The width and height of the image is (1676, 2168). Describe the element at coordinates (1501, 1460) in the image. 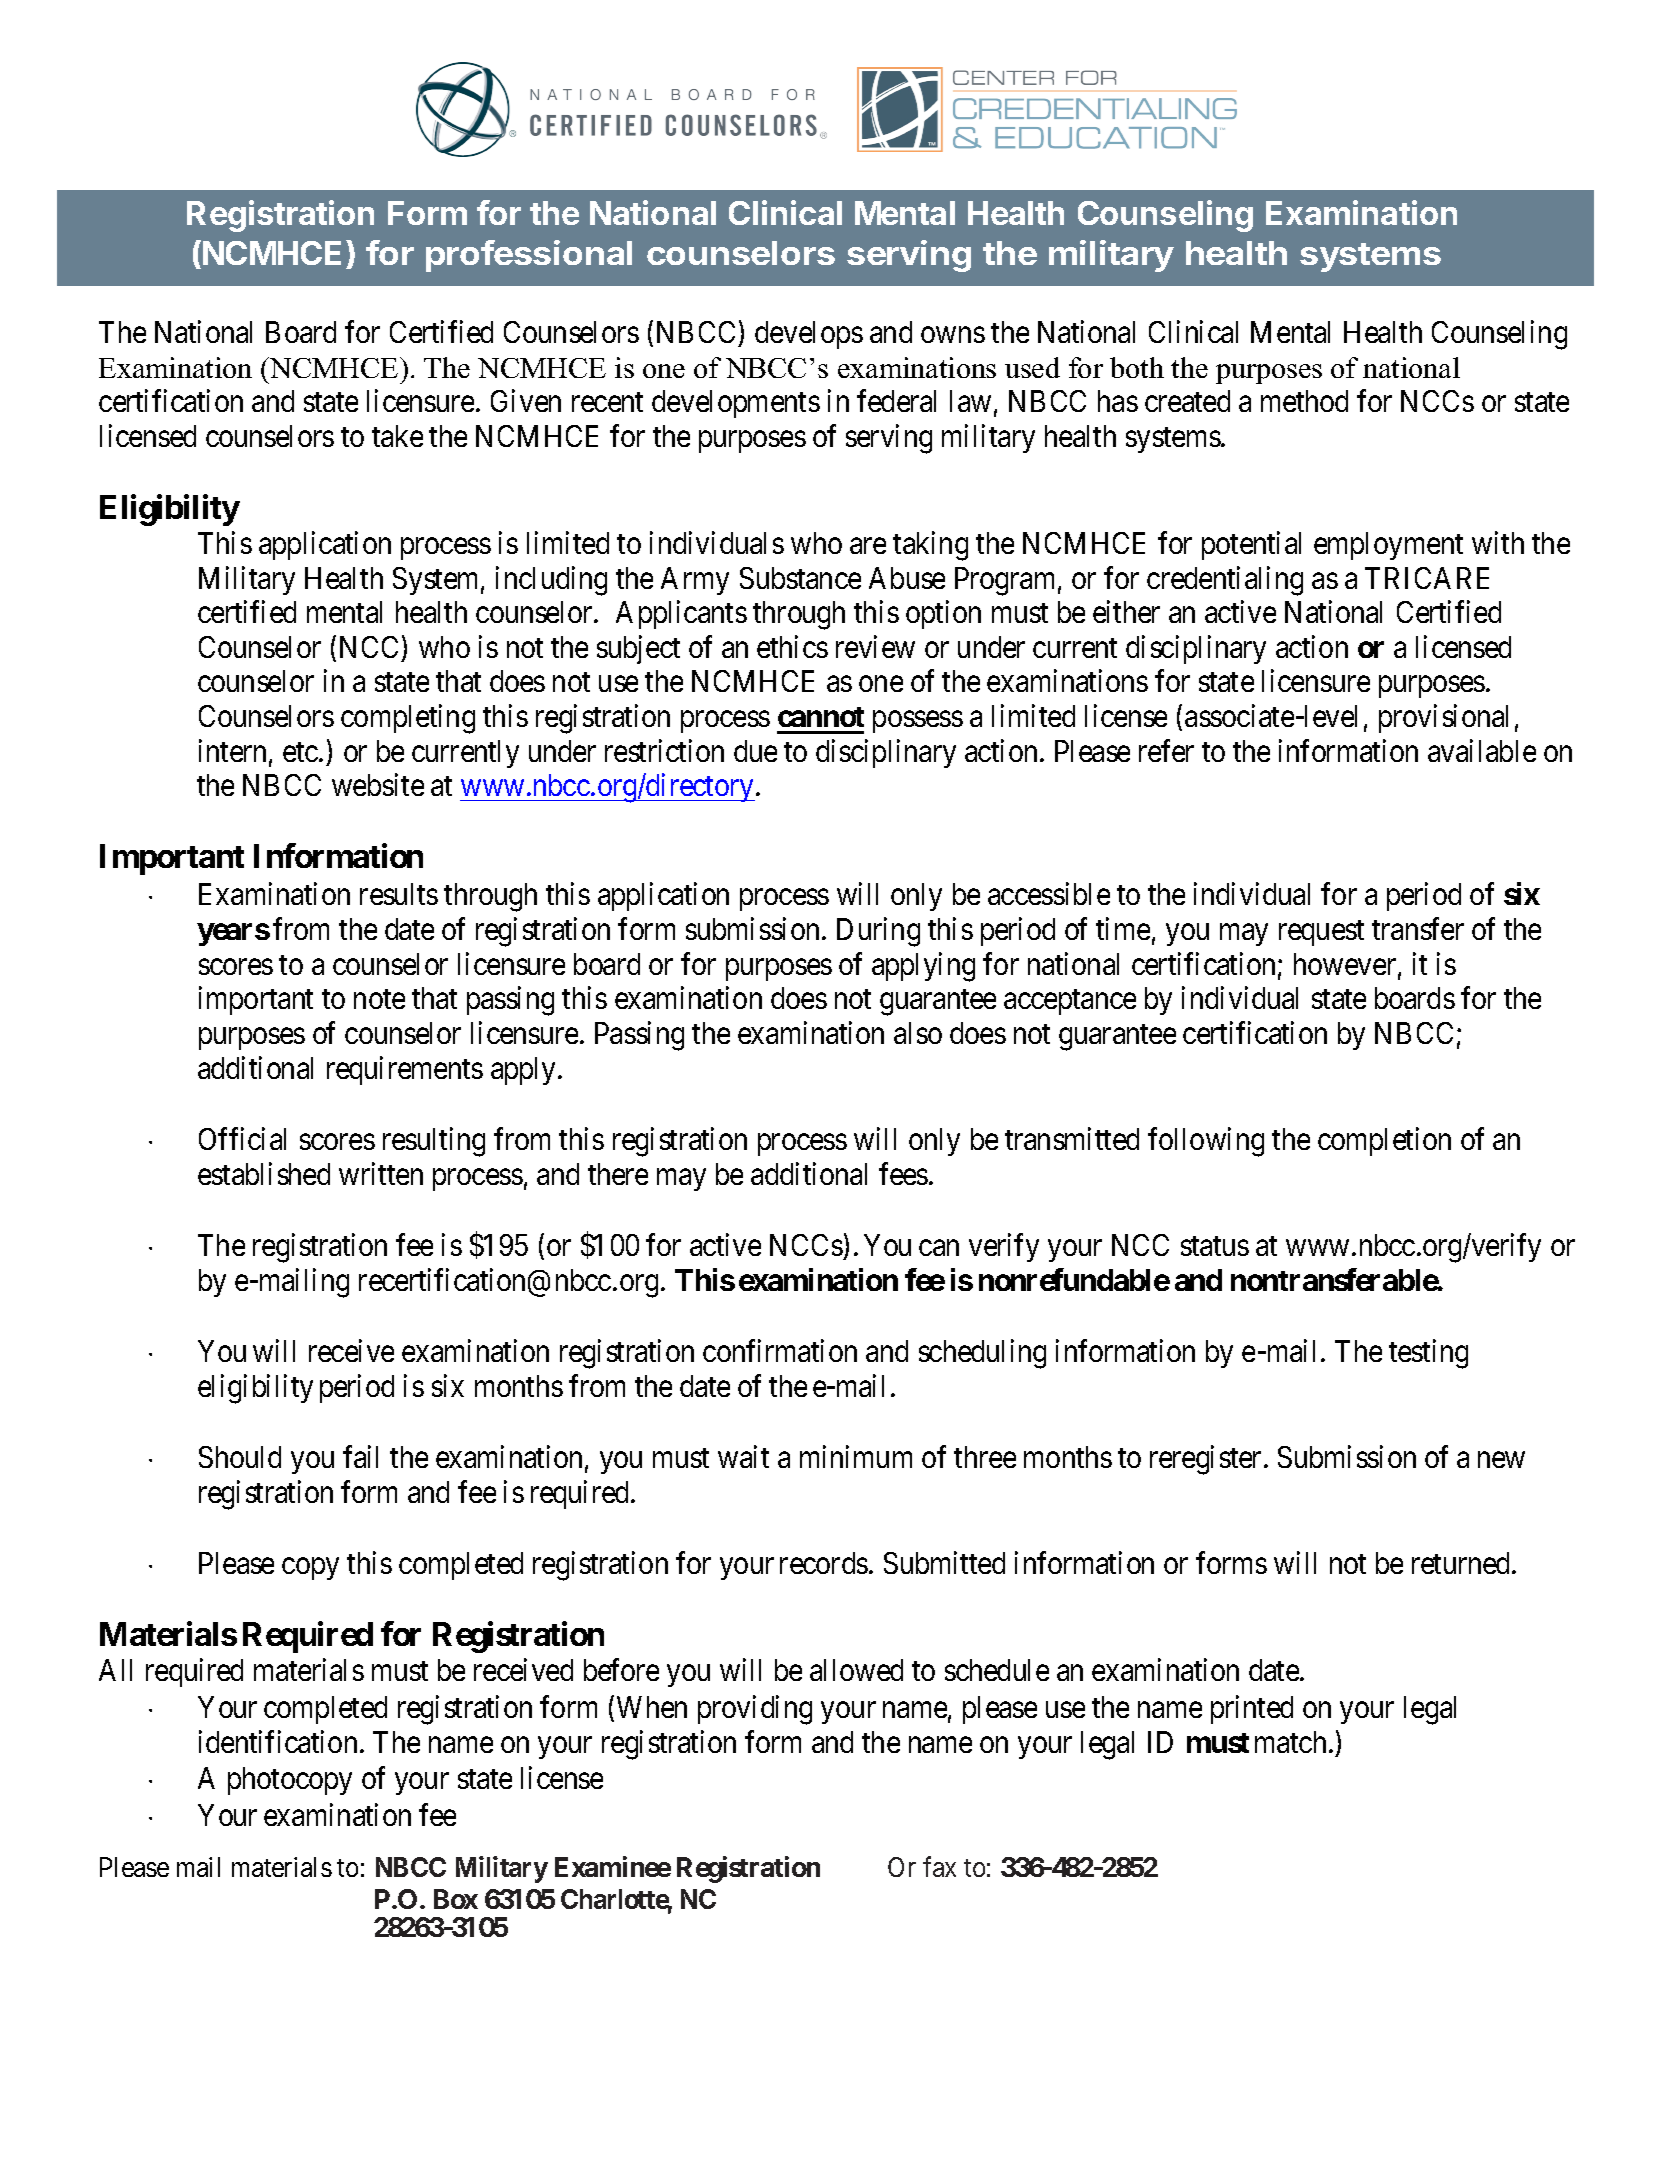

I see `new` at that location.
